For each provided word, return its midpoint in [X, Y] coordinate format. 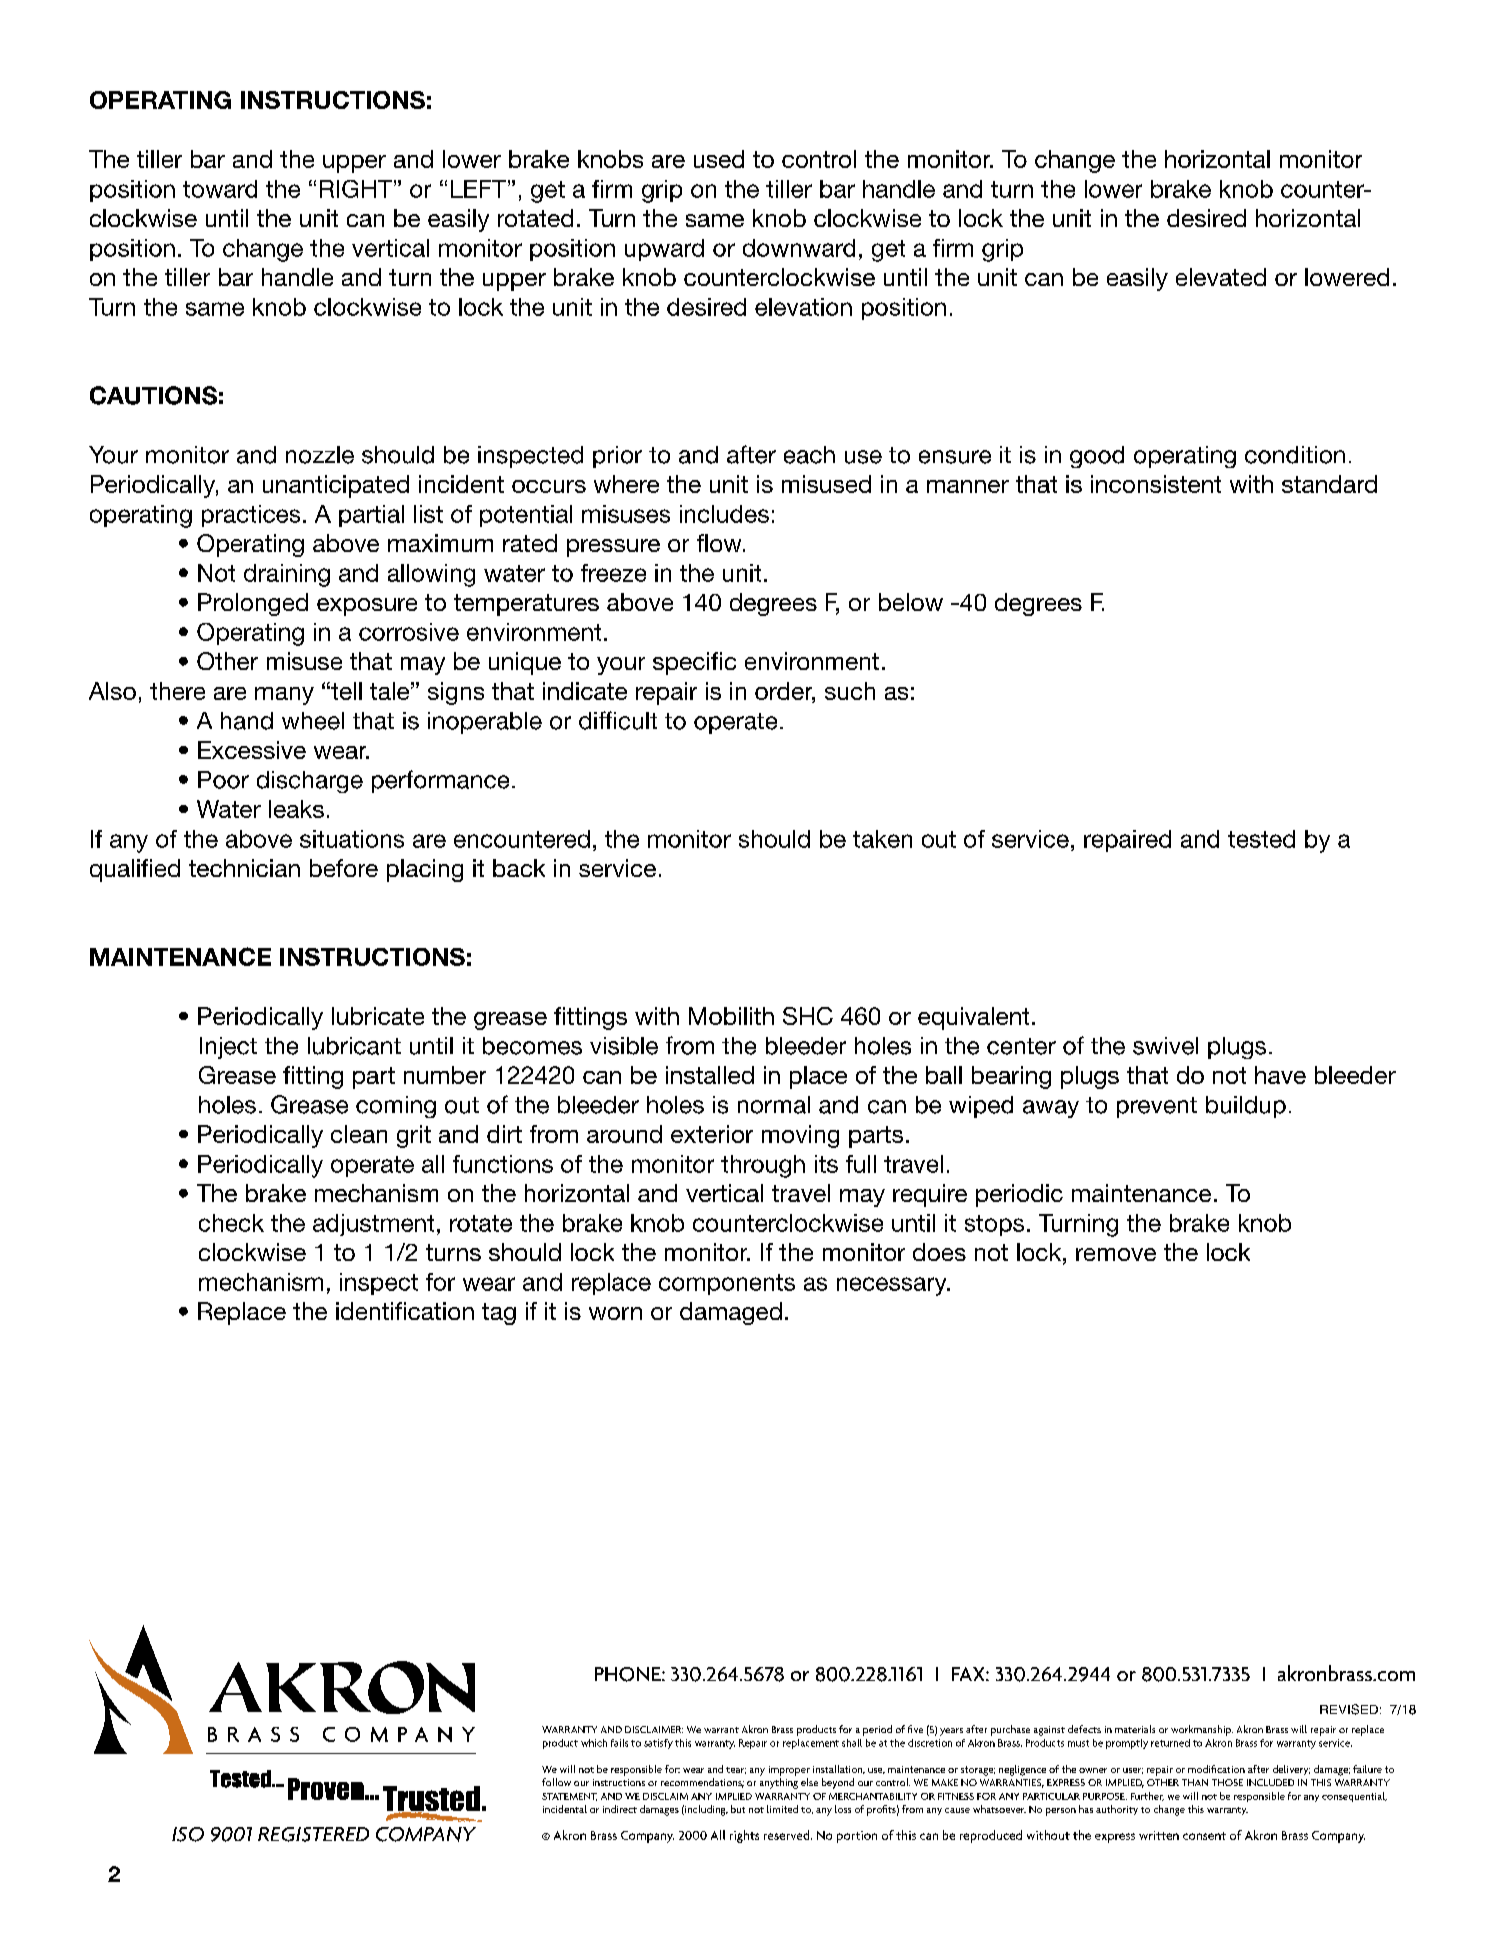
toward [220, 189]
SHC [808, 1016]
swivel [1165, 1046]
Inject [228, 1048]
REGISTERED [313, 1834]
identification [405, 1311]
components [727, 1284]
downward [799, 248]
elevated [1221, 277]
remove [1116, 1254]
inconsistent [1156, 484]
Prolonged [253, 604]
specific [694, 663]
